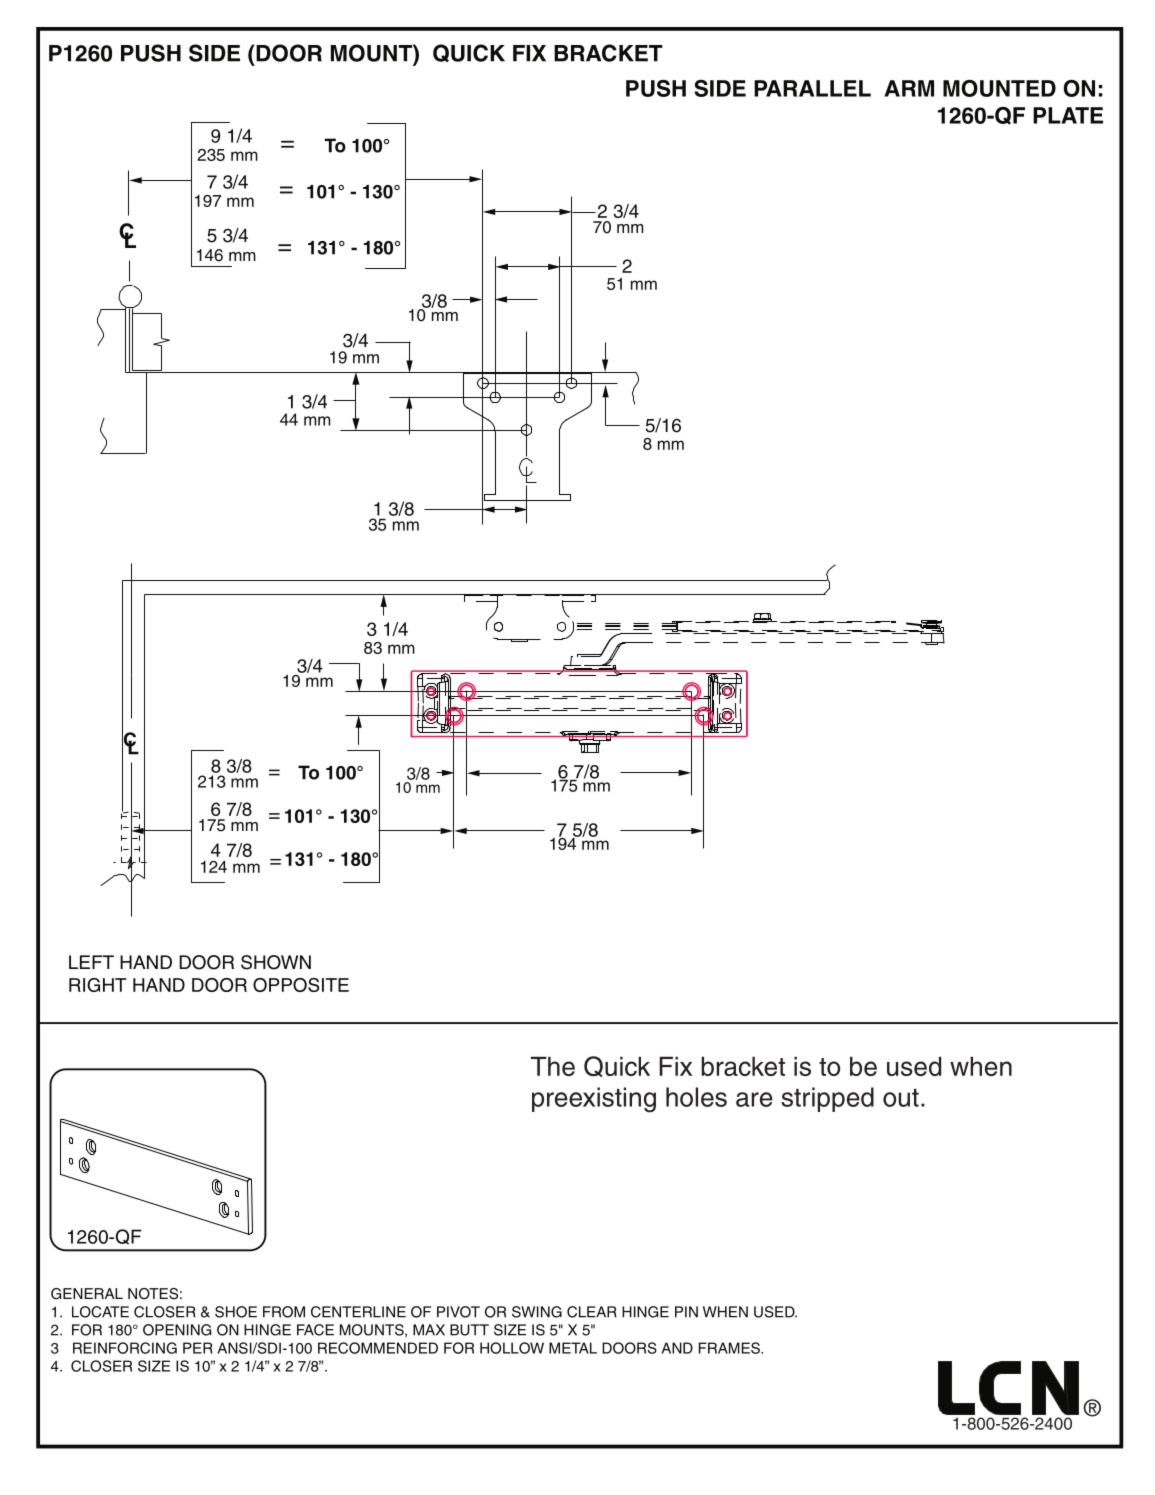 This image has width=1155, height=1495. What do you see at coordinates (1068, 115) in the image?
I see `PLATE` at bounding box center [1068, 115].
